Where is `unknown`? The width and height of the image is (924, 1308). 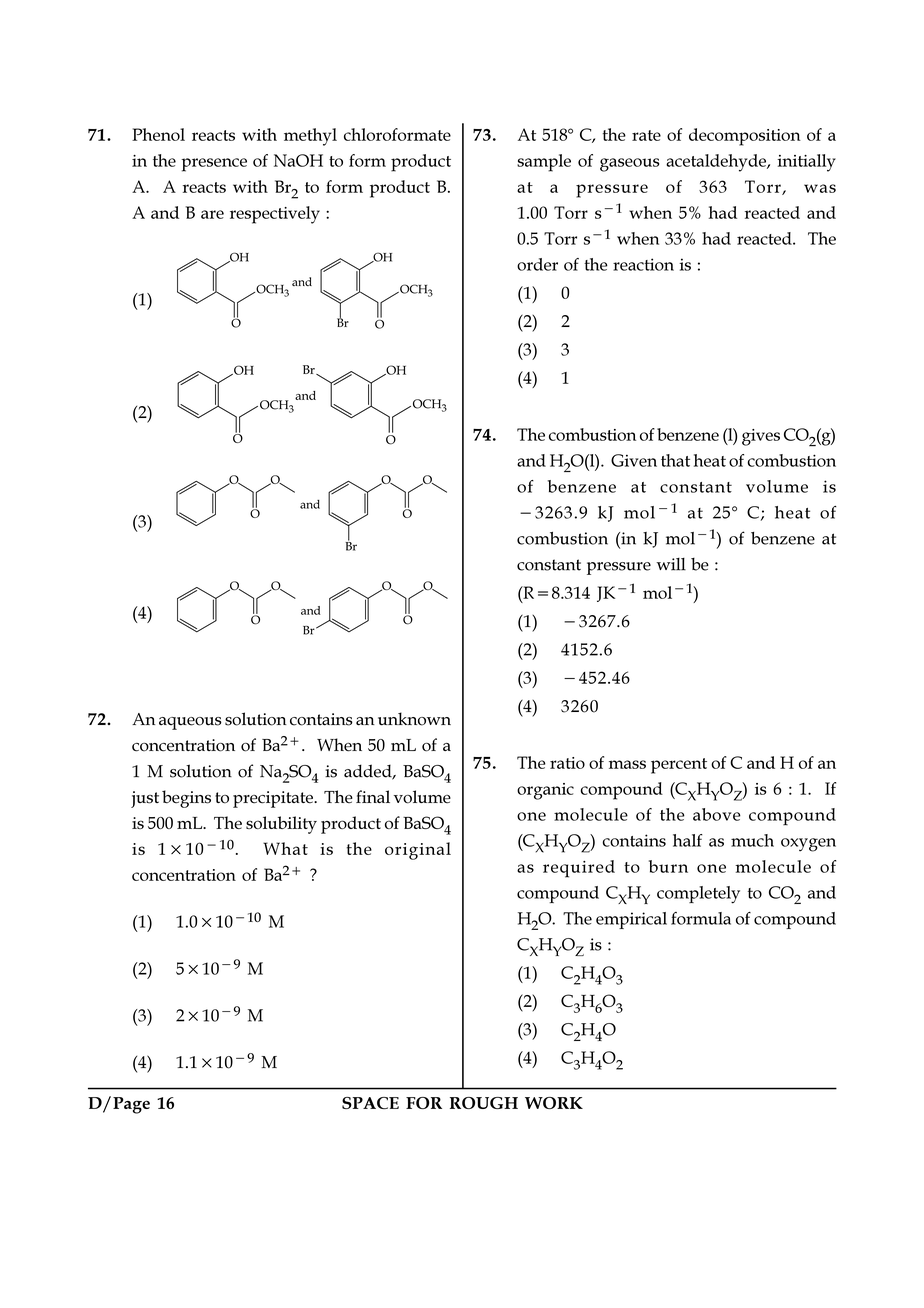
unknown is located at coordinates (414, 719).
